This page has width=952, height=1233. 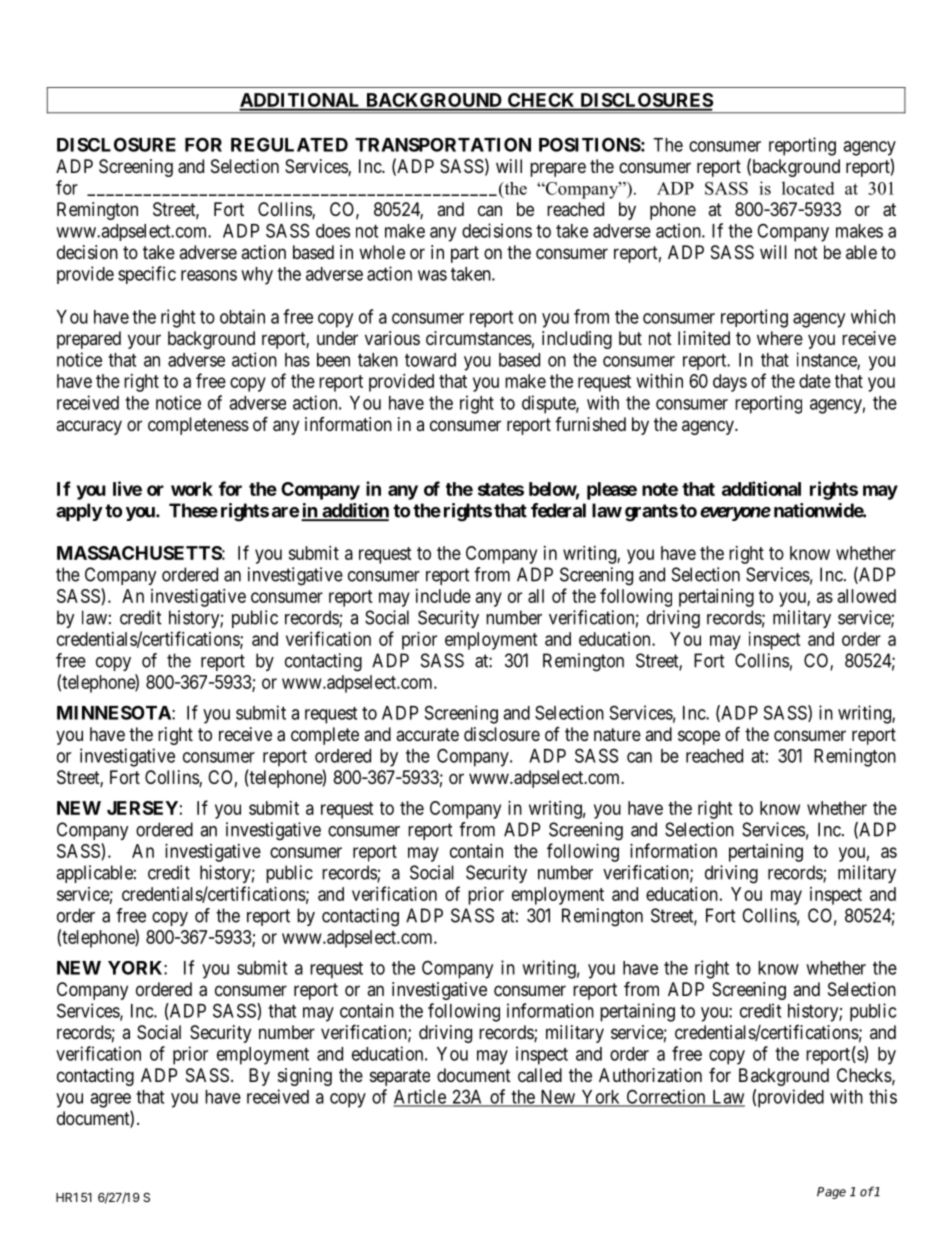 What do you see at coordinates (142, 808) in the page?
I see `JERSEY` at bounding box center [142, 808].
